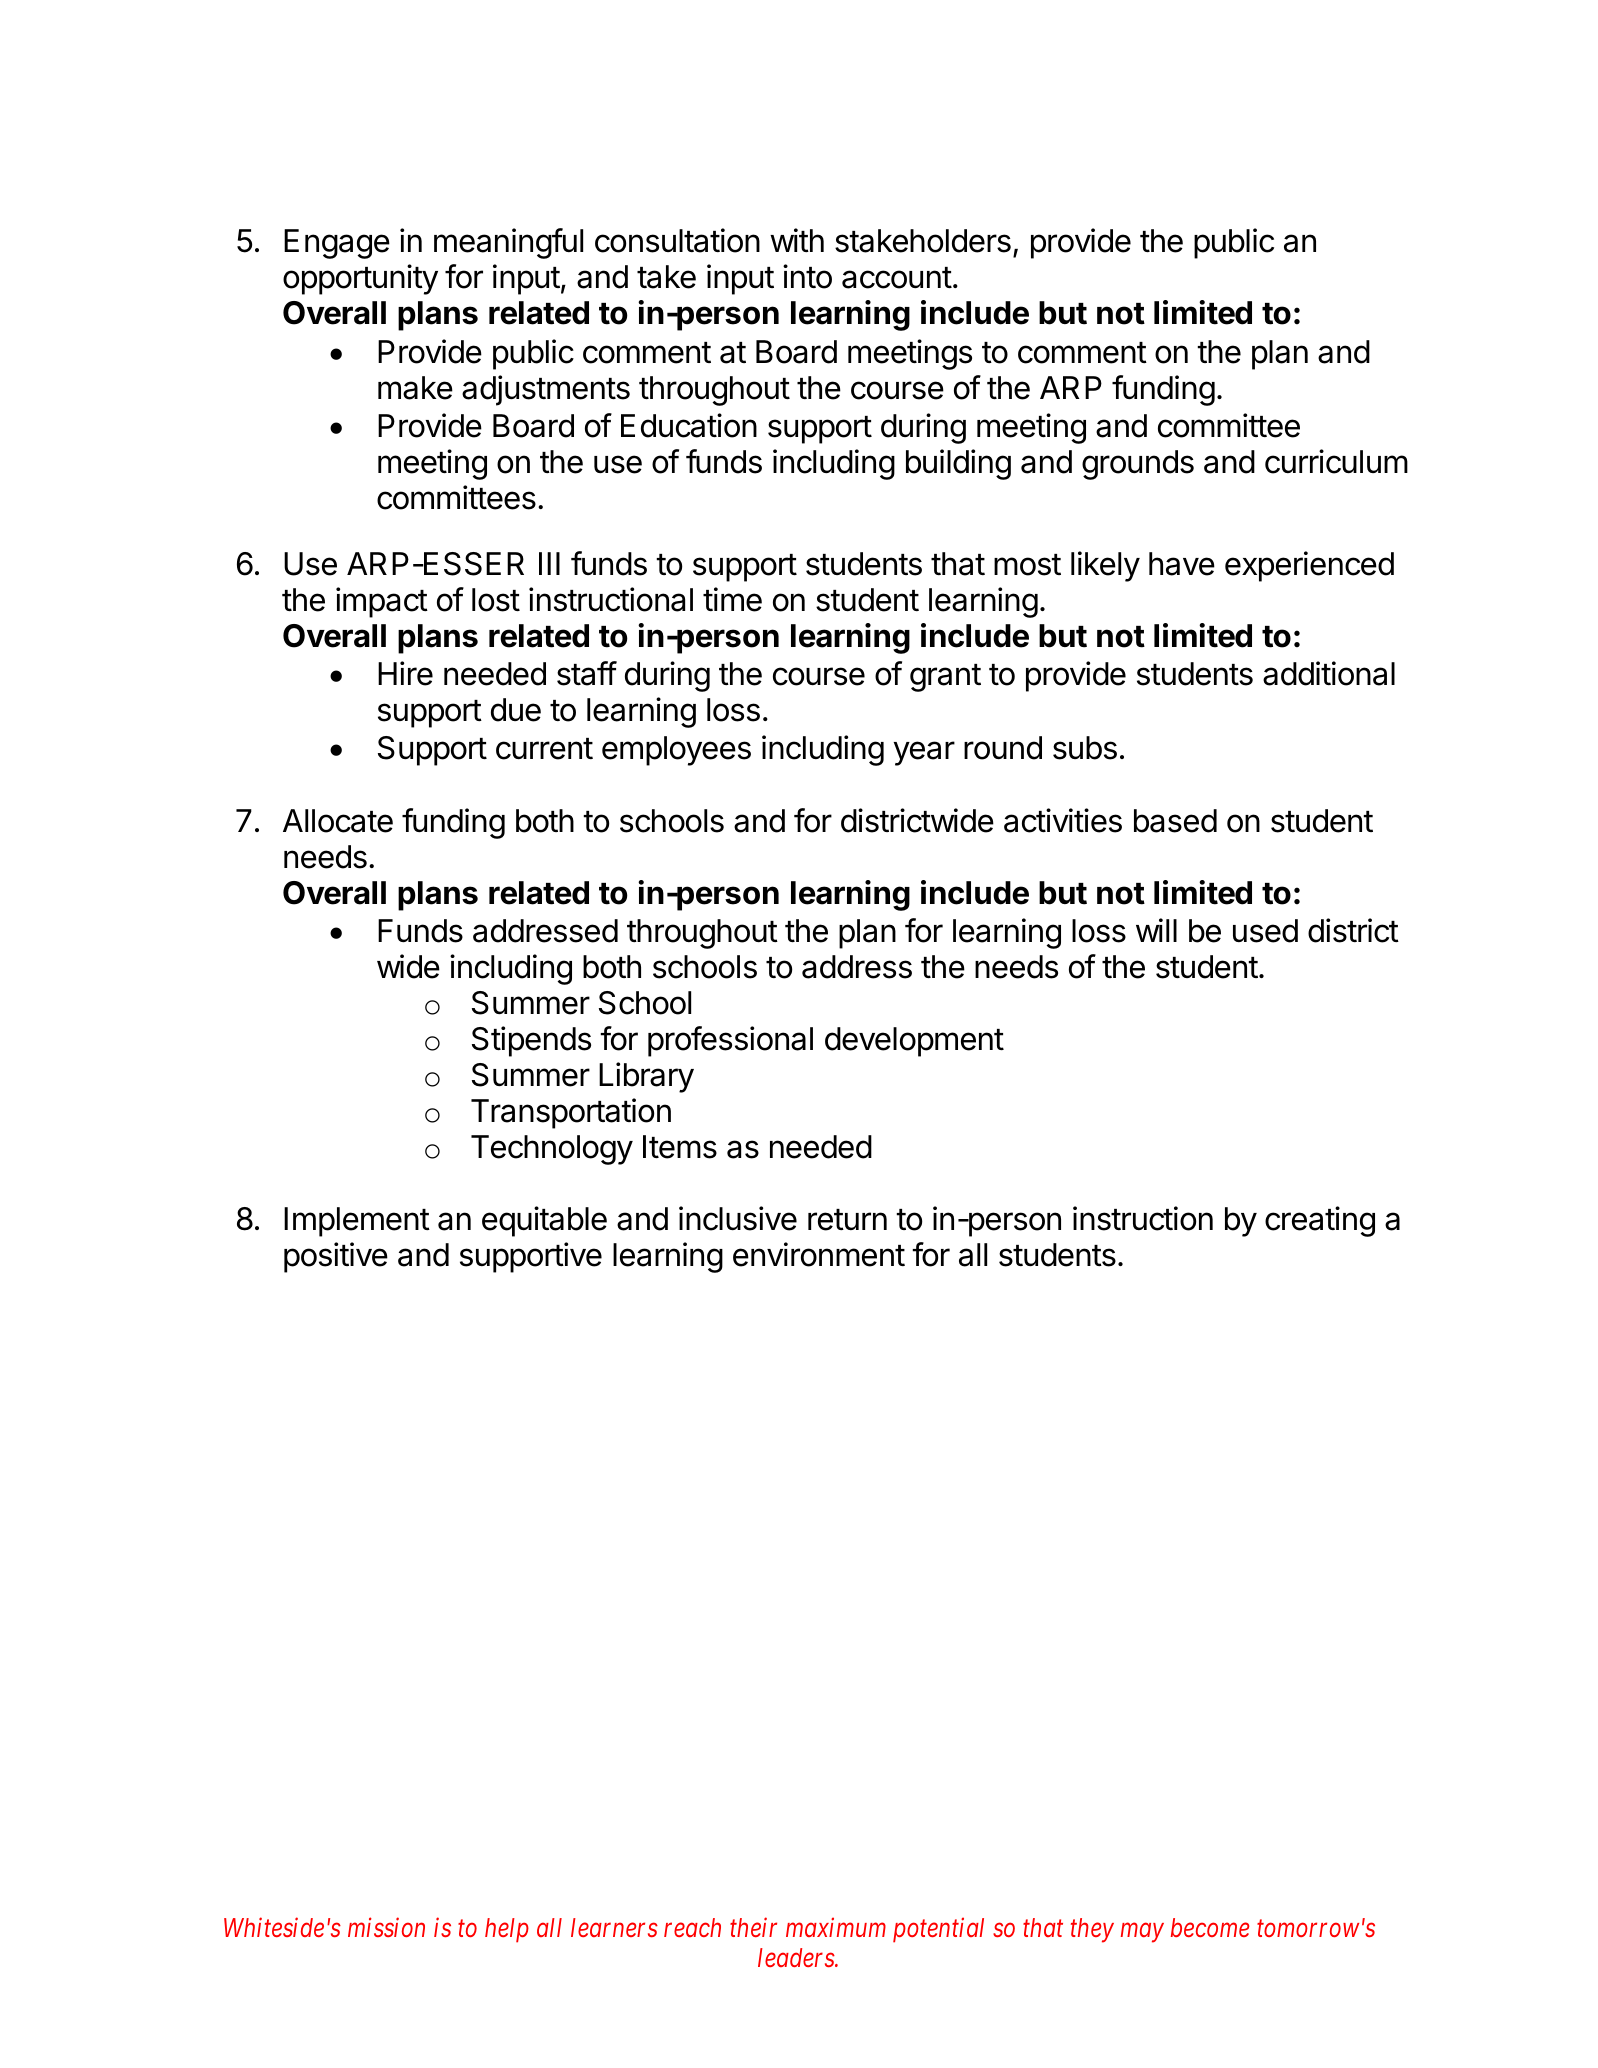  What do you see at coordinates (508, 243) in the screenshot?
I see `meaningful` at bounding box center [508, 243].
